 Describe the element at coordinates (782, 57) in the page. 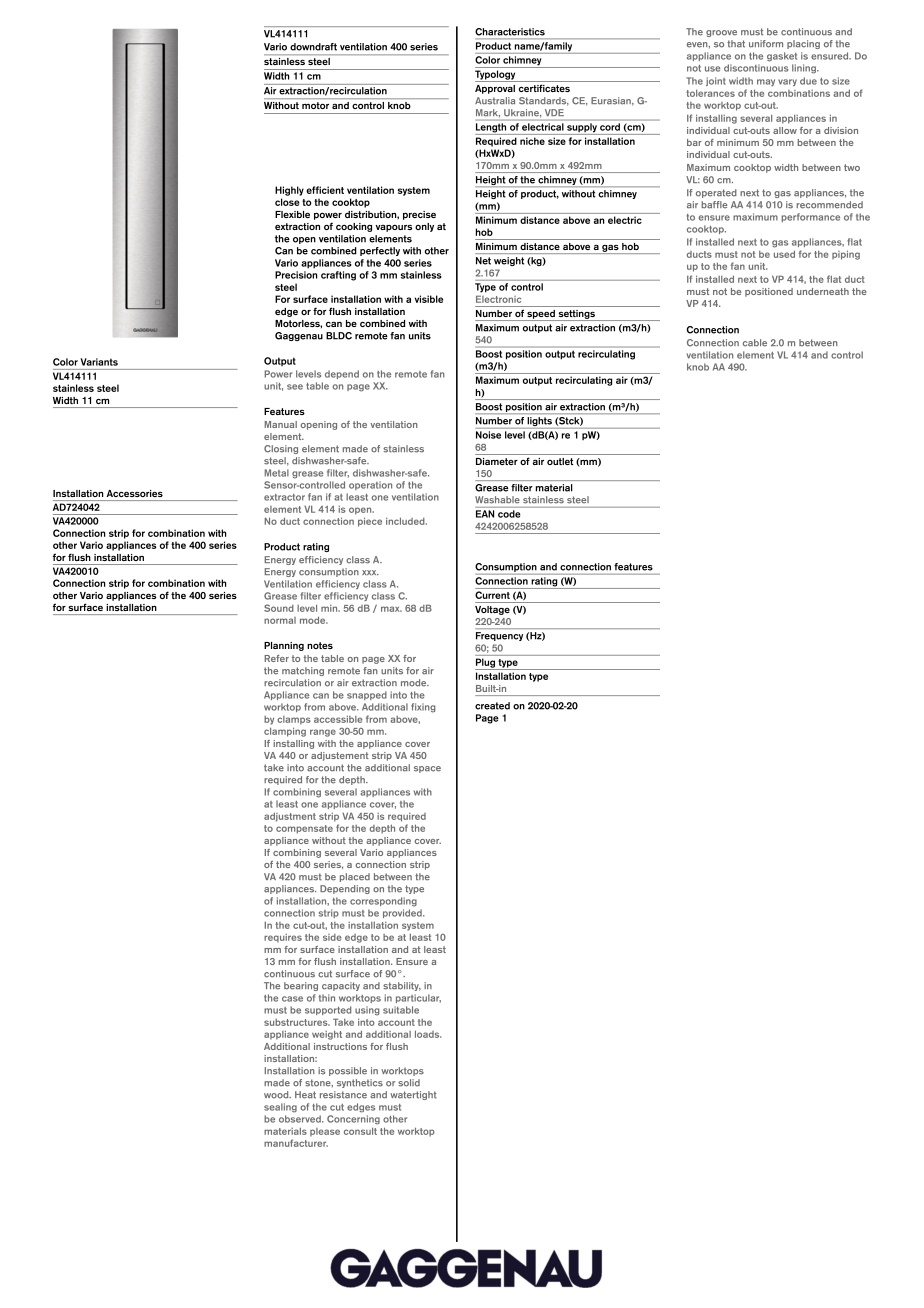

I see `gasket` at that location.
